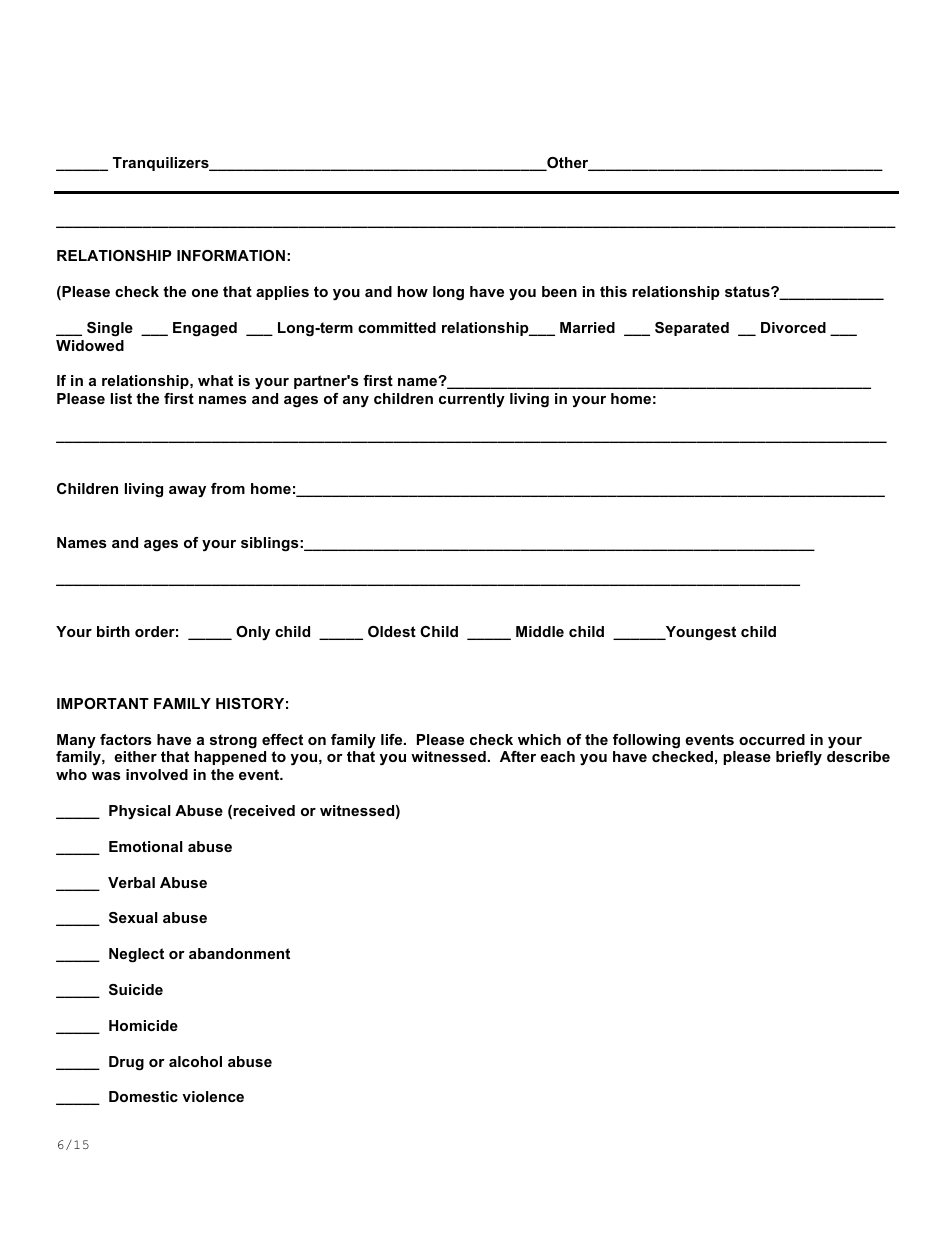  What do you see at coordinates (799, 758) in the image?
I see `briefly` at bounding box center [799, 758].
